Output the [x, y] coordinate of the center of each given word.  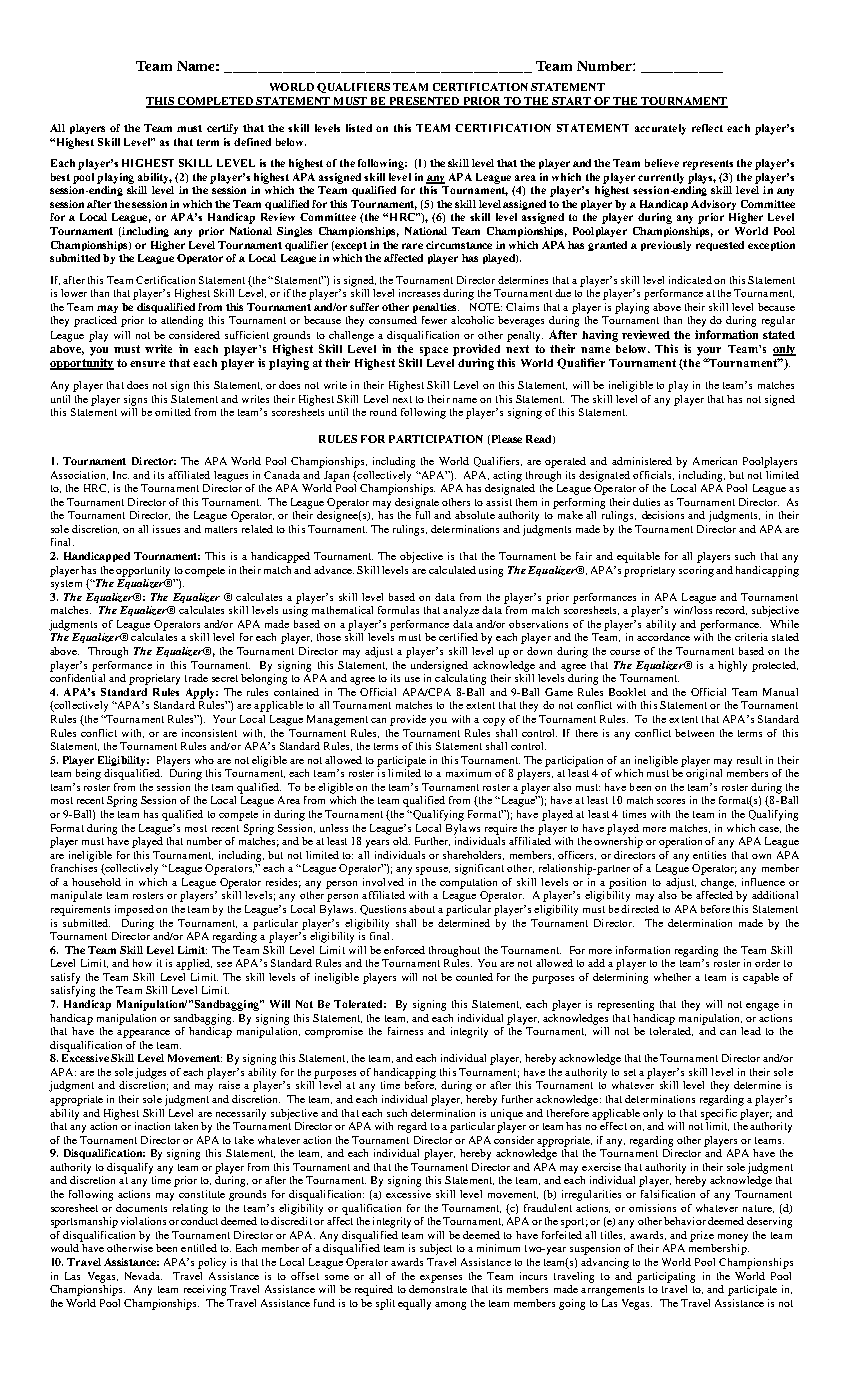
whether [672, 977]
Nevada [143, 1276]
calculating [460, 679]
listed [359, 128]
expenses [441, 1279]
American [715, 461]
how [142, 963]
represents [708, 165]
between [694, 733]
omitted [173, 412]
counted [474, 977]
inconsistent [209, 733]
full [423, 515]
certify [222, 129]
